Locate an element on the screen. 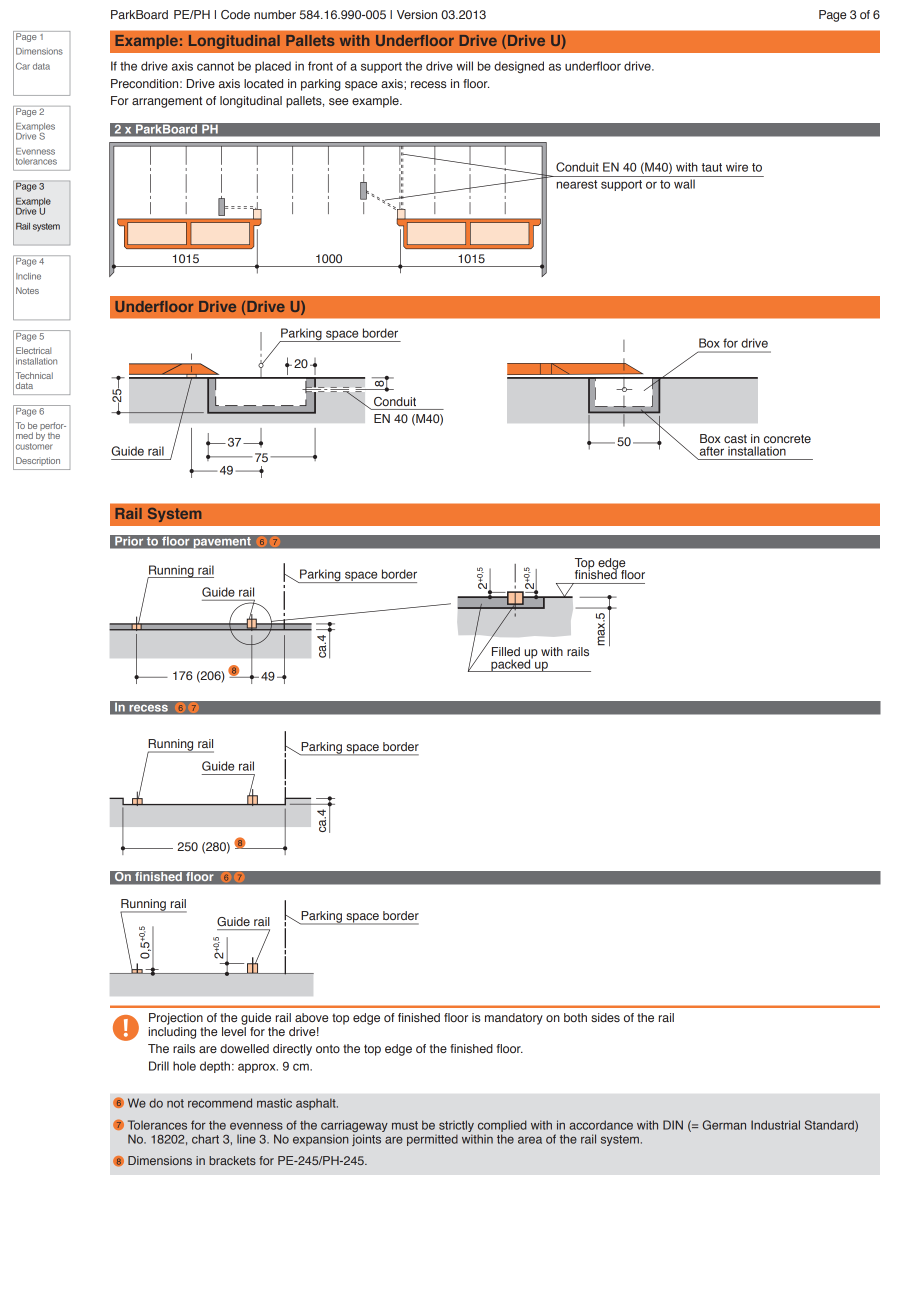 Image resolution: width=924 pixels, height=1308 pixels. arrangement is located at coordinates (167, 102).
